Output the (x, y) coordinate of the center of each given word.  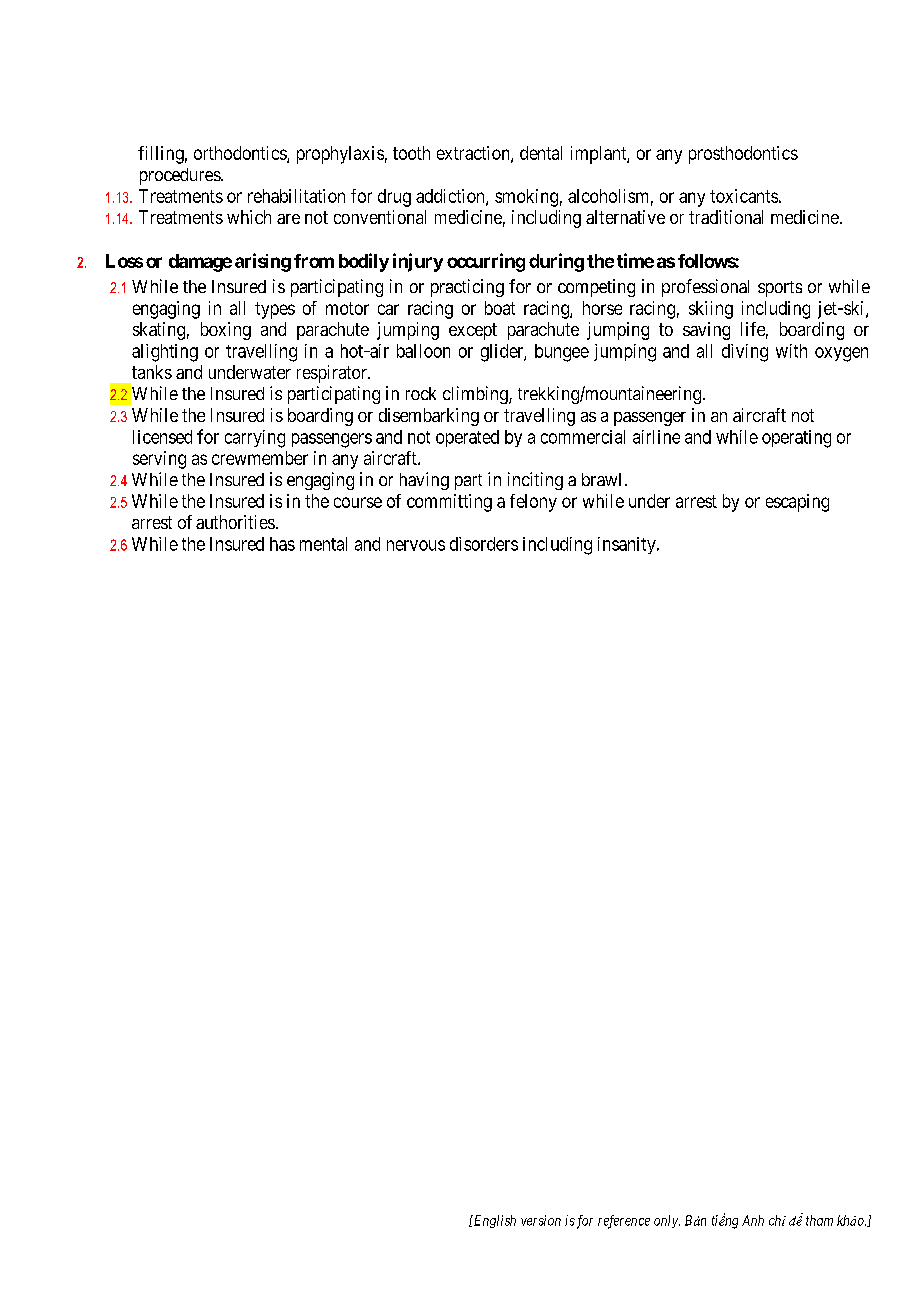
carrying (255, 439)
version (541, 1220)
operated (467, 438)
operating (796, 439)
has (282, 544)
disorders (484, 544)
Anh (753, 1220)
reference (624, 1222)
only (667, 1221)
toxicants (744, 196)
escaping (797, 503)
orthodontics (241, 154)
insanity (628, 545)
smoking (526, 198)
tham (819, 1220)
